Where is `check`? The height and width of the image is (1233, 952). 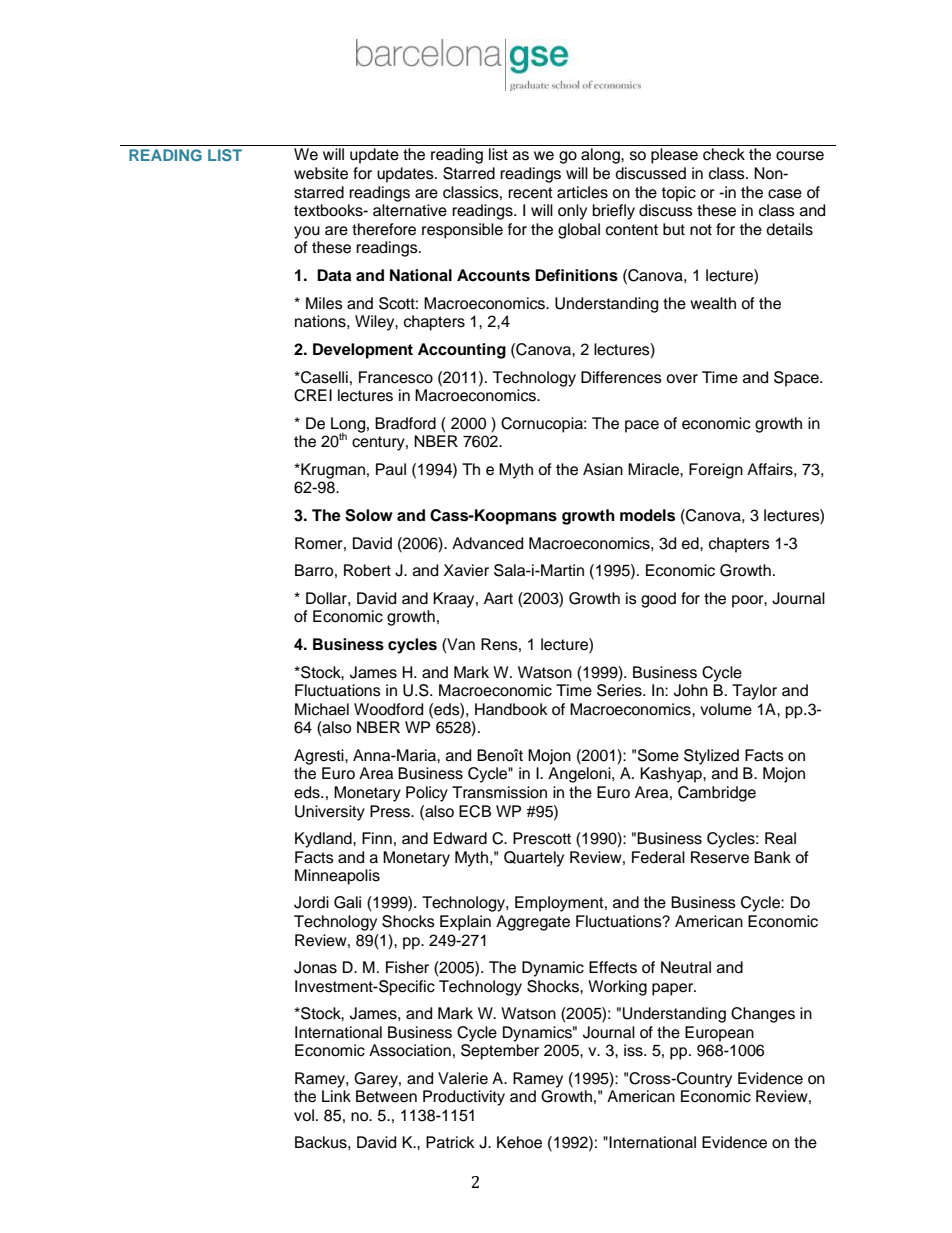
check is located at coordinates (724, 154).
